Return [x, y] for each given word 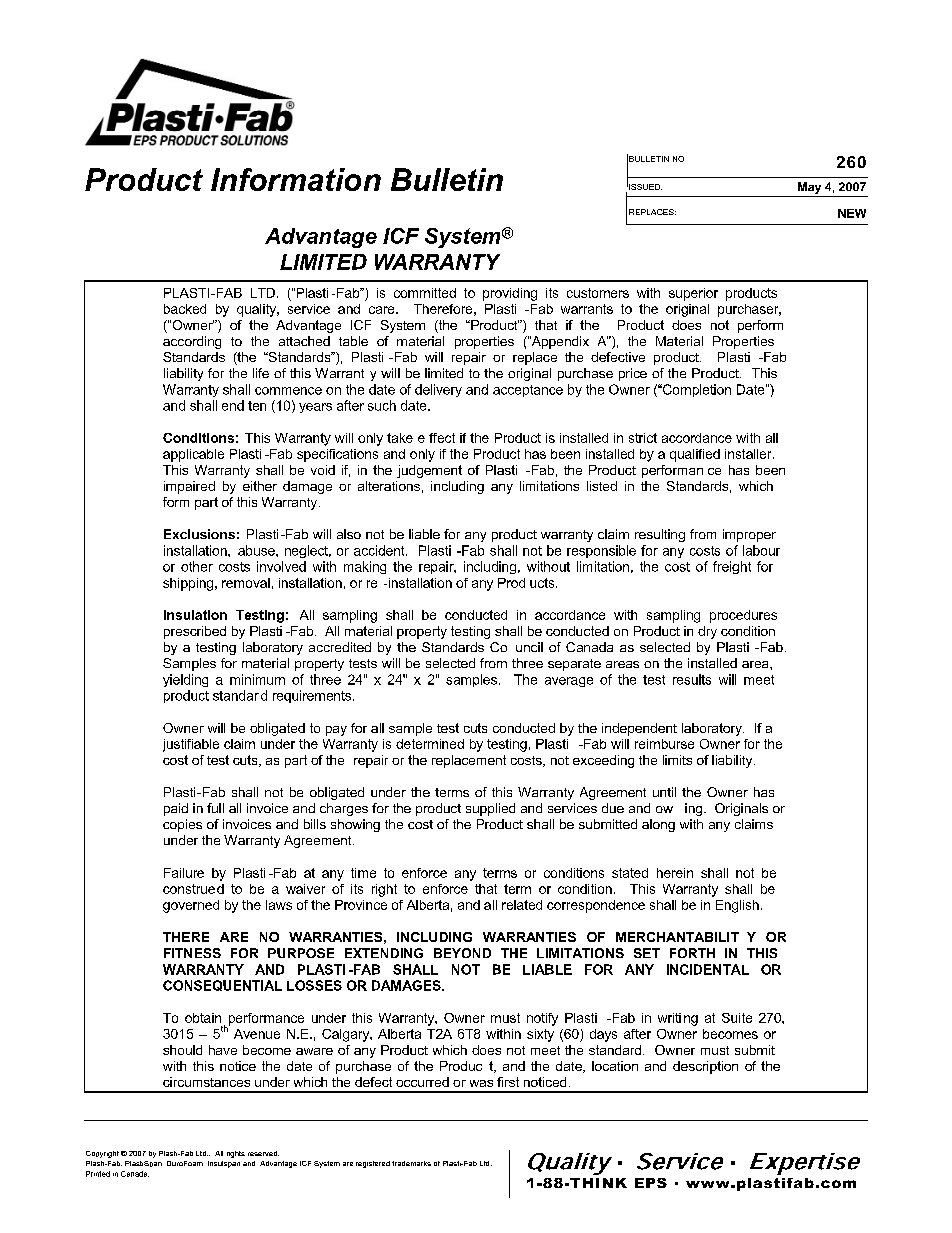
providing [510, 294]
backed [185, 309]
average [569, 682]
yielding [185, 680]
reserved [263, 1153]
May [809, 188]
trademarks [411, 1163]
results [692, 679]
